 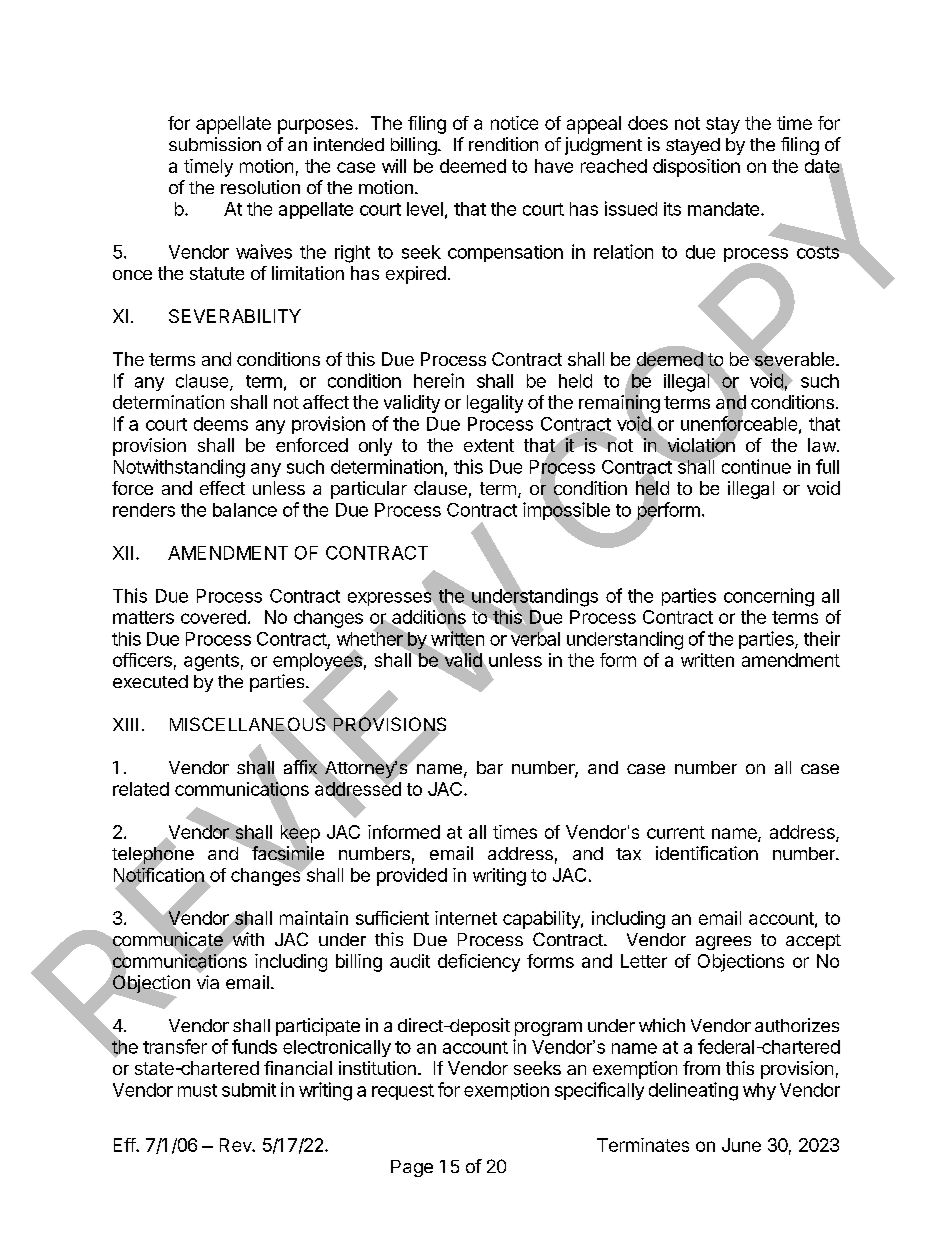 What do you see at coordinates (741, 1145) in the image?
I see `June` at bounding box center [741, 1145].
